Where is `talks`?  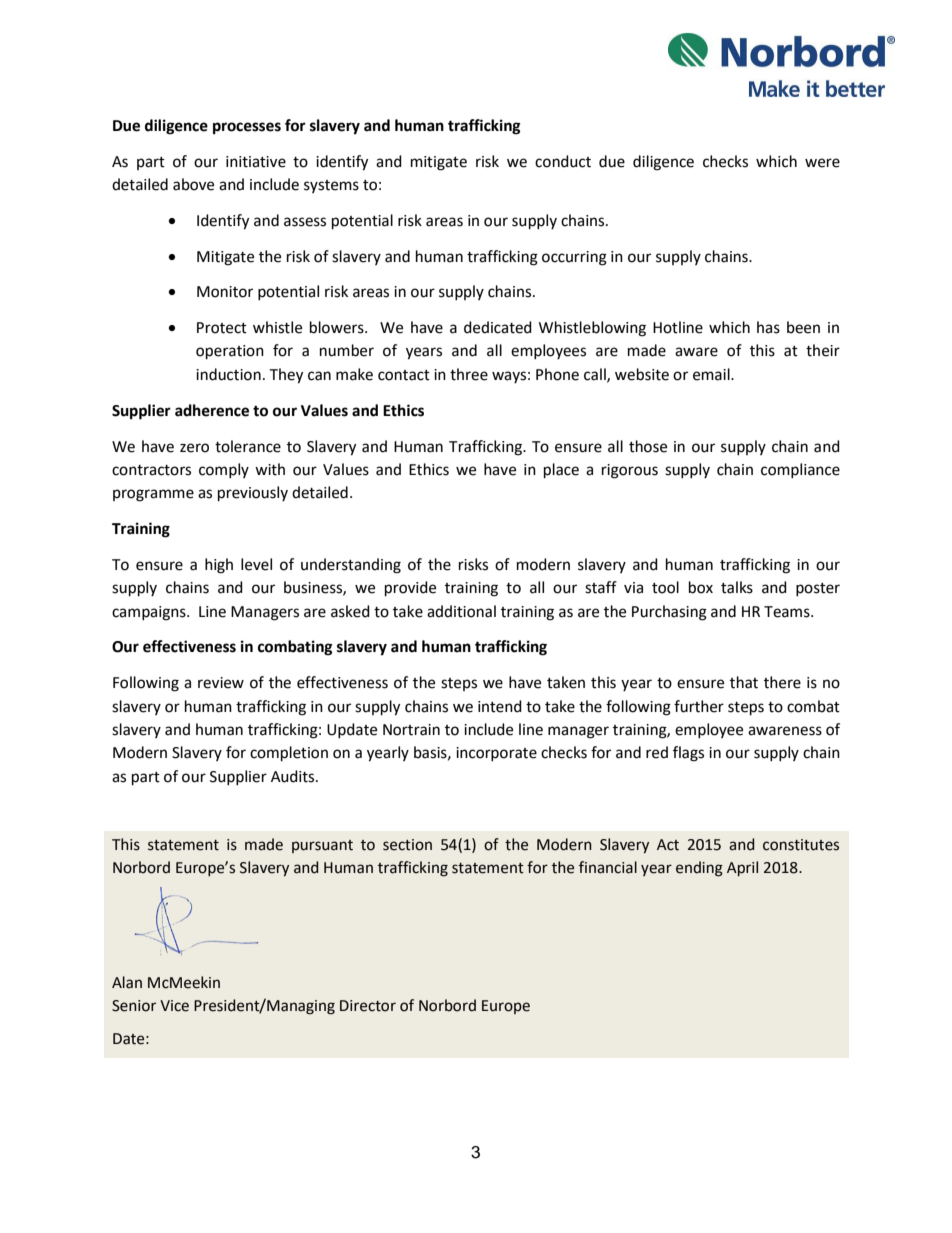 talks is located at coordinates (737, 587).
